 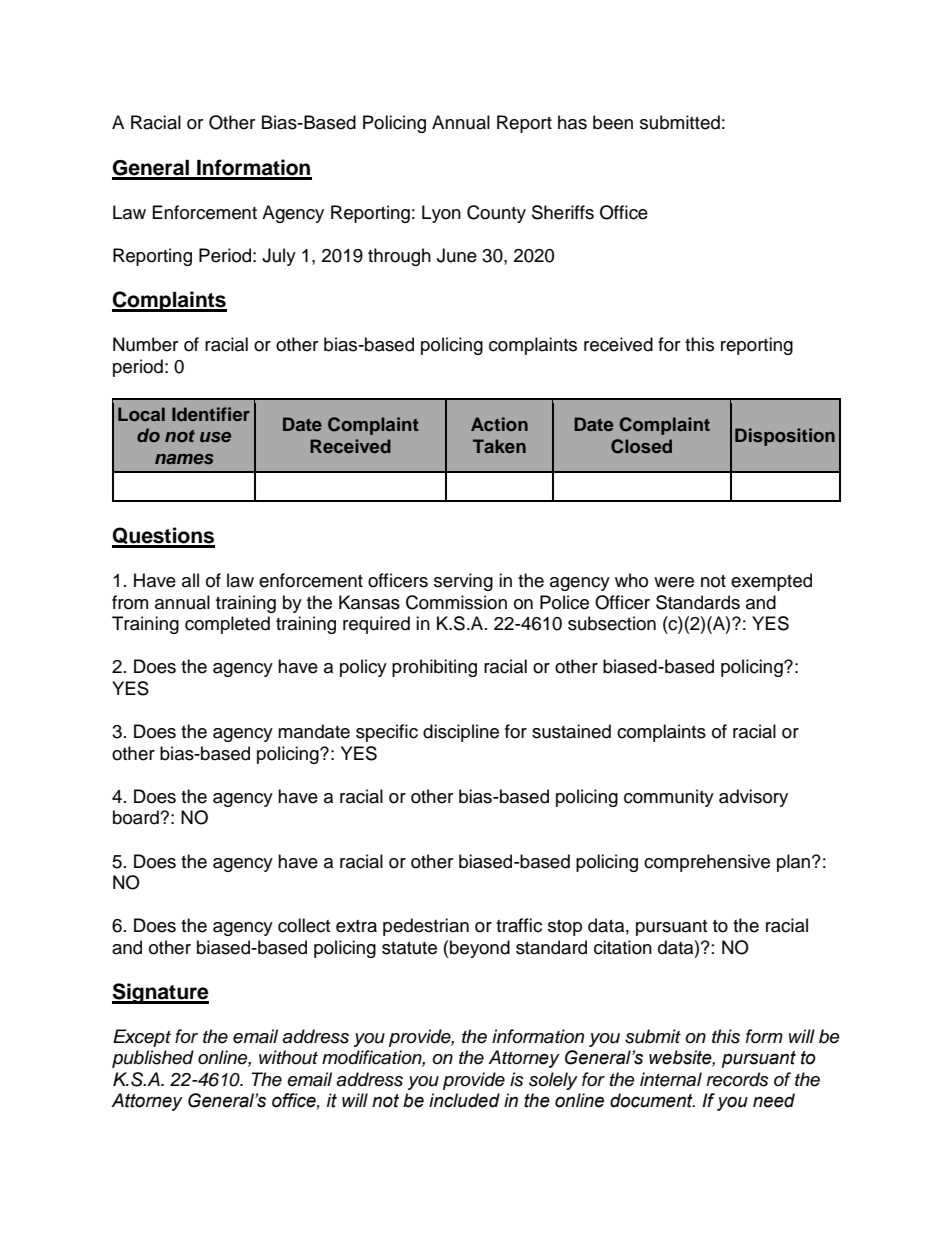 I want to click on Disposition, so click(x=785, y=437).
